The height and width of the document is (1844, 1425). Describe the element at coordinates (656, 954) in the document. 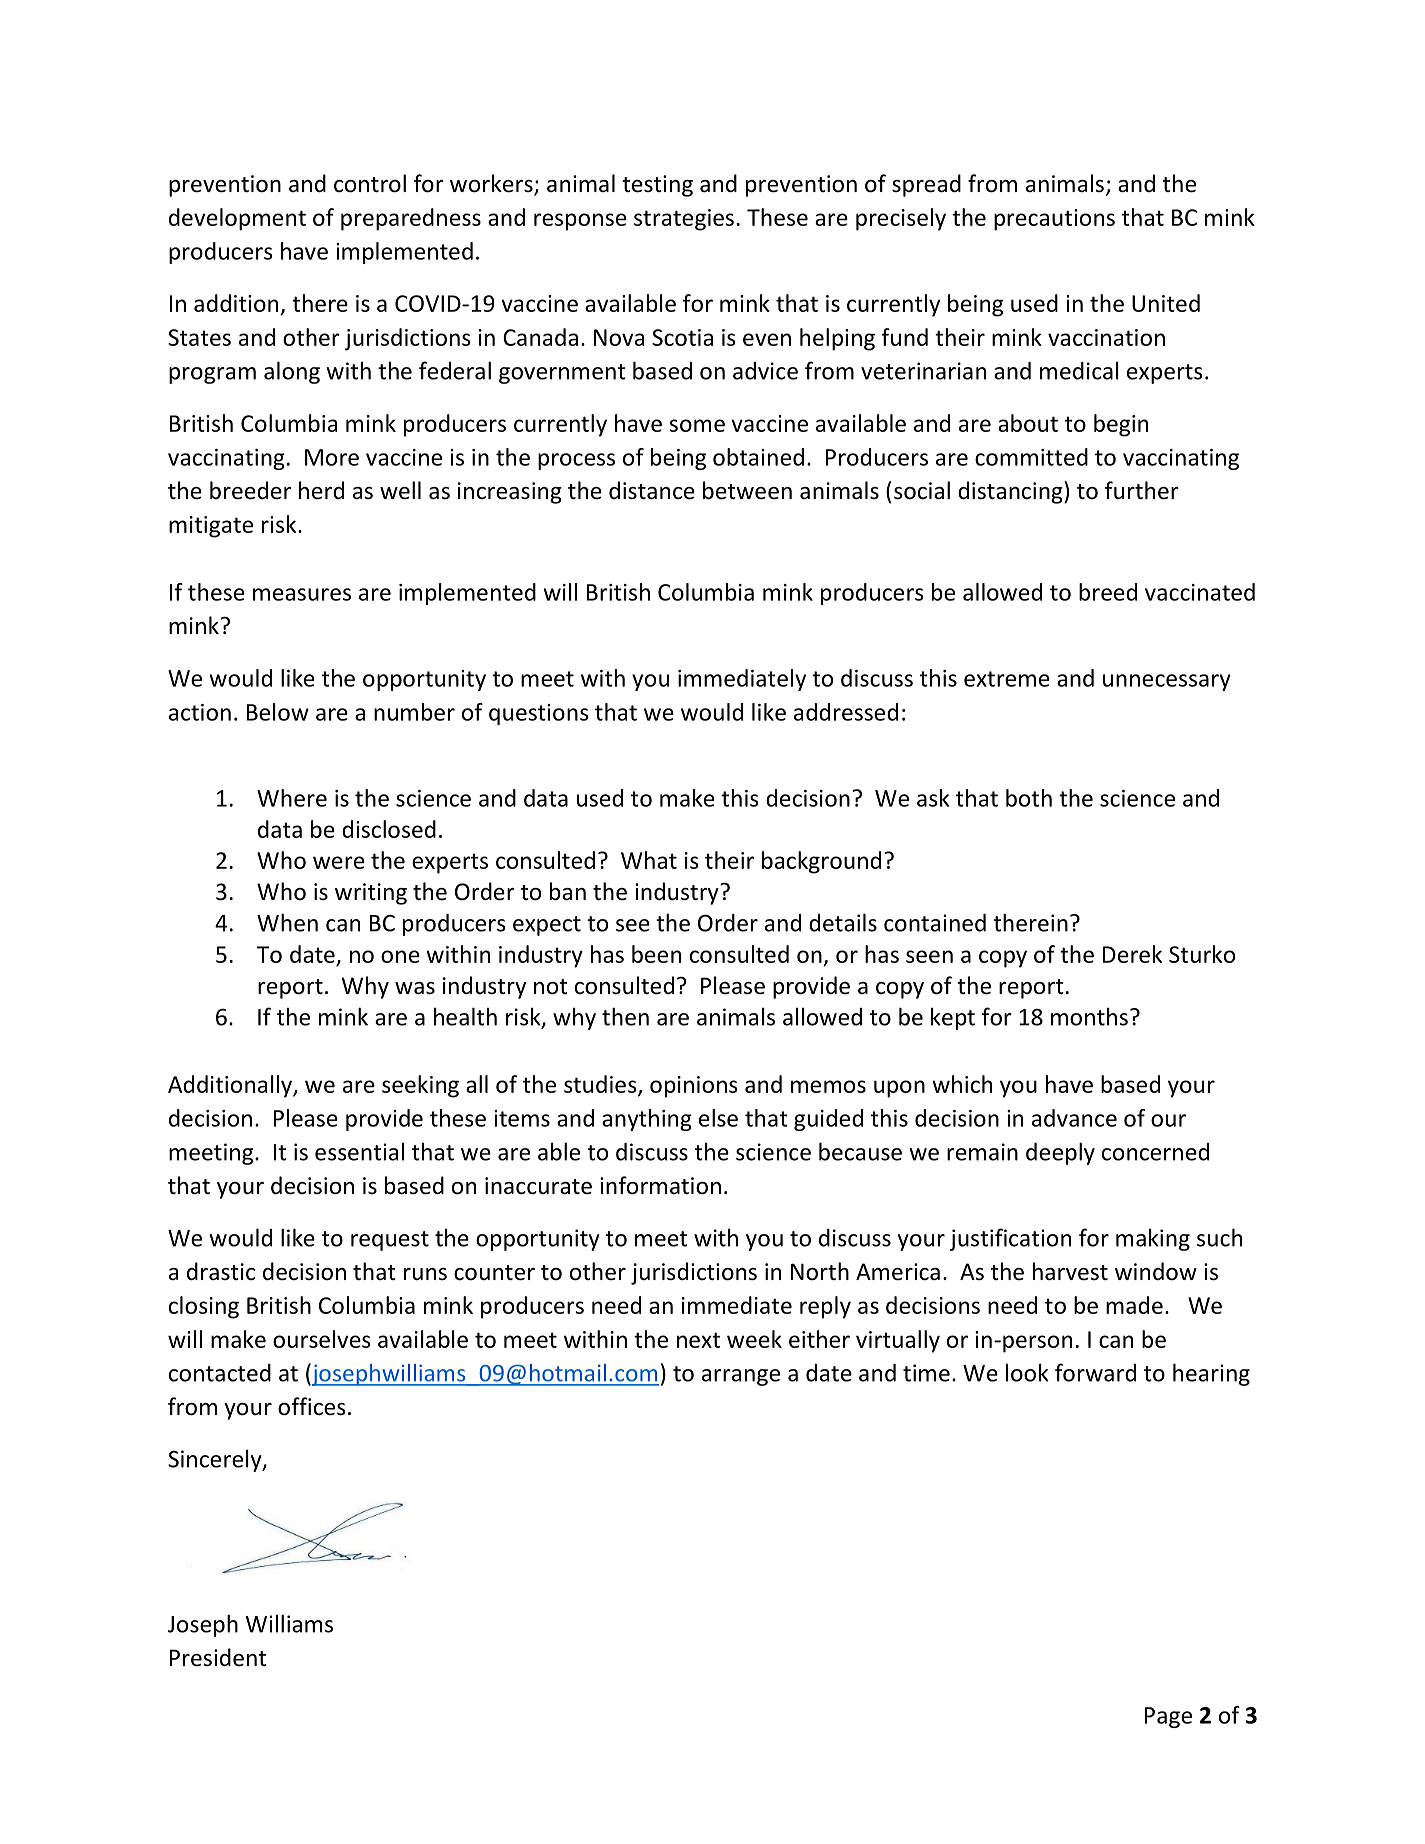

I see `been` at that location.
